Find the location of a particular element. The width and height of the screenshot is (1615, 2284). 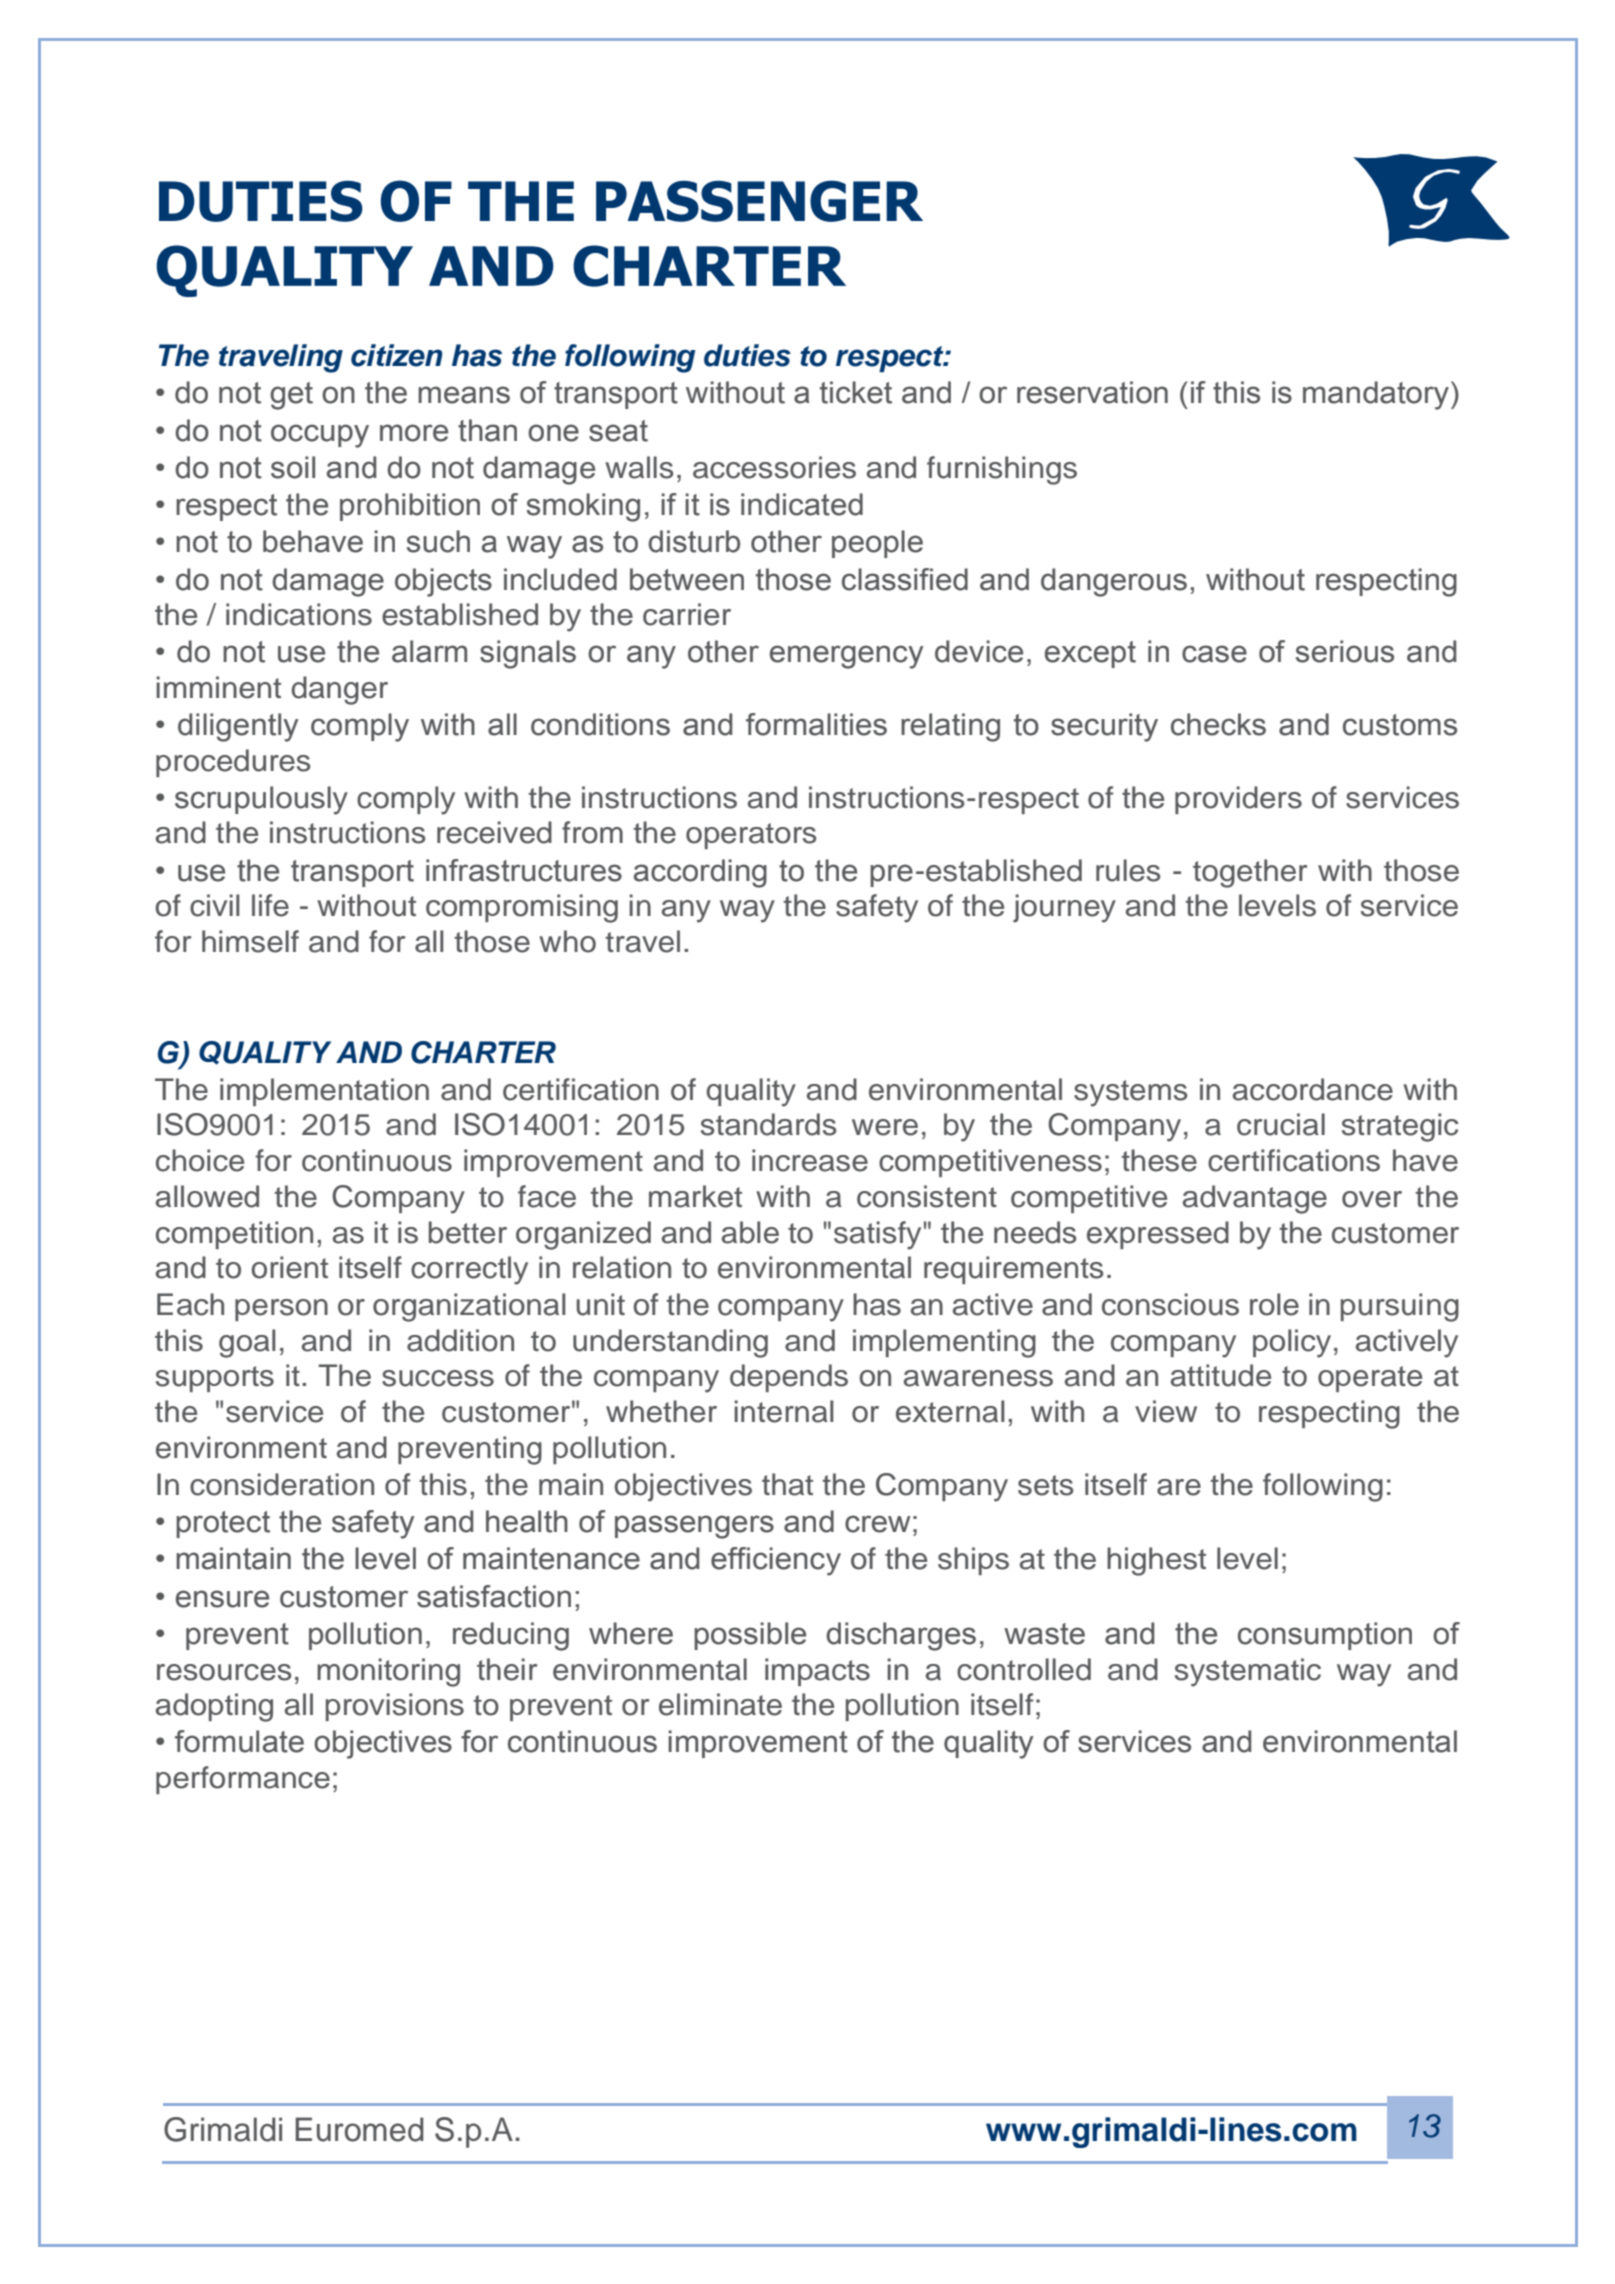

provisions is located at coordinates (395, 1707).
